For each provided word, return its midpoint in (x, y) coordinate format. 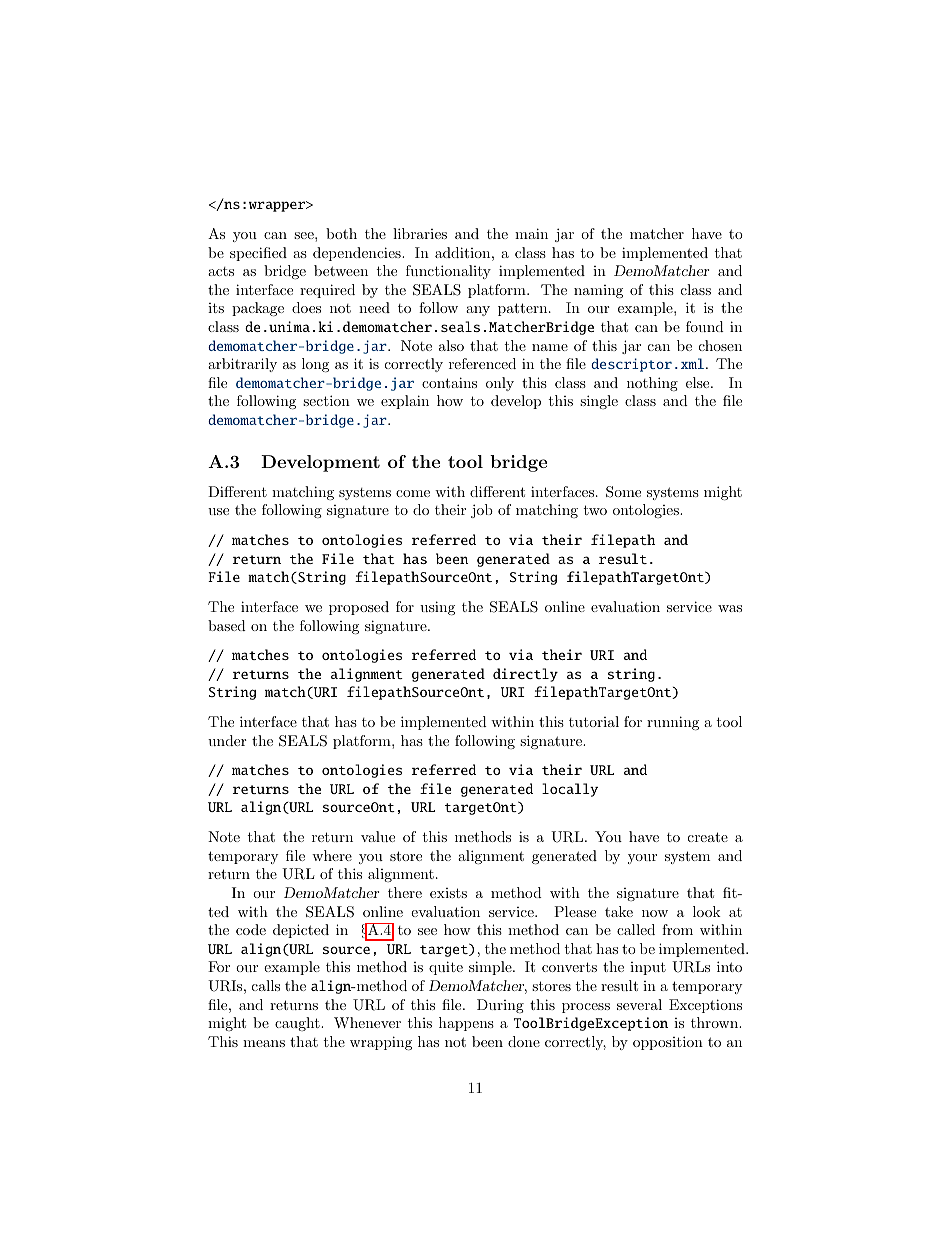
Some (623, 492)
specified (258, 254)
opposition (668, 1043)
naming (598, 291)
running (673, 723)
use (218, 511)
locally (570, 790)
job (482, 511)
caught (298, 1024)
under (227, 740)
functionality (448, 272)
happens (466, 1024)
